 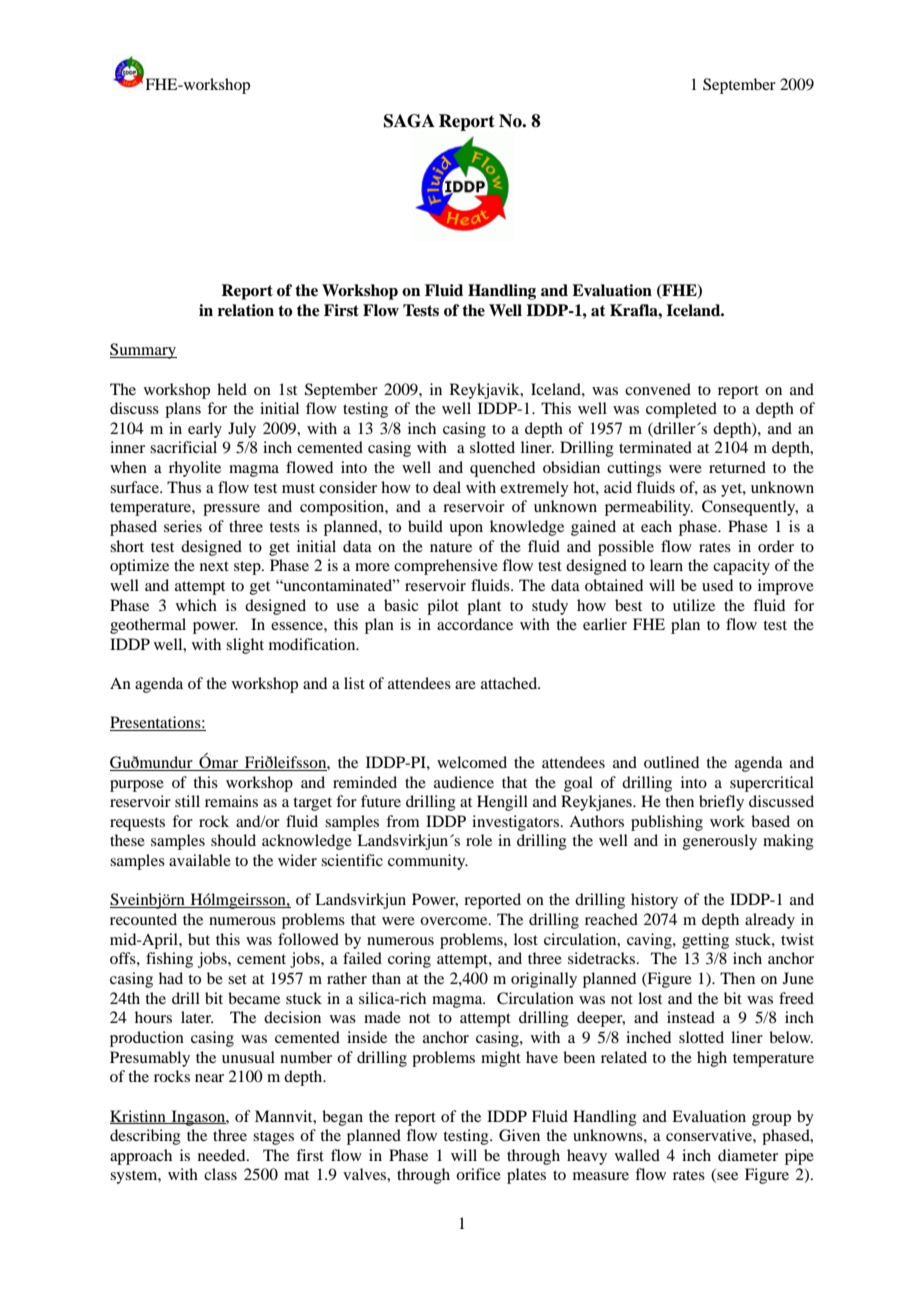 I want to click on SAGA, so click(x=409, y=121).
